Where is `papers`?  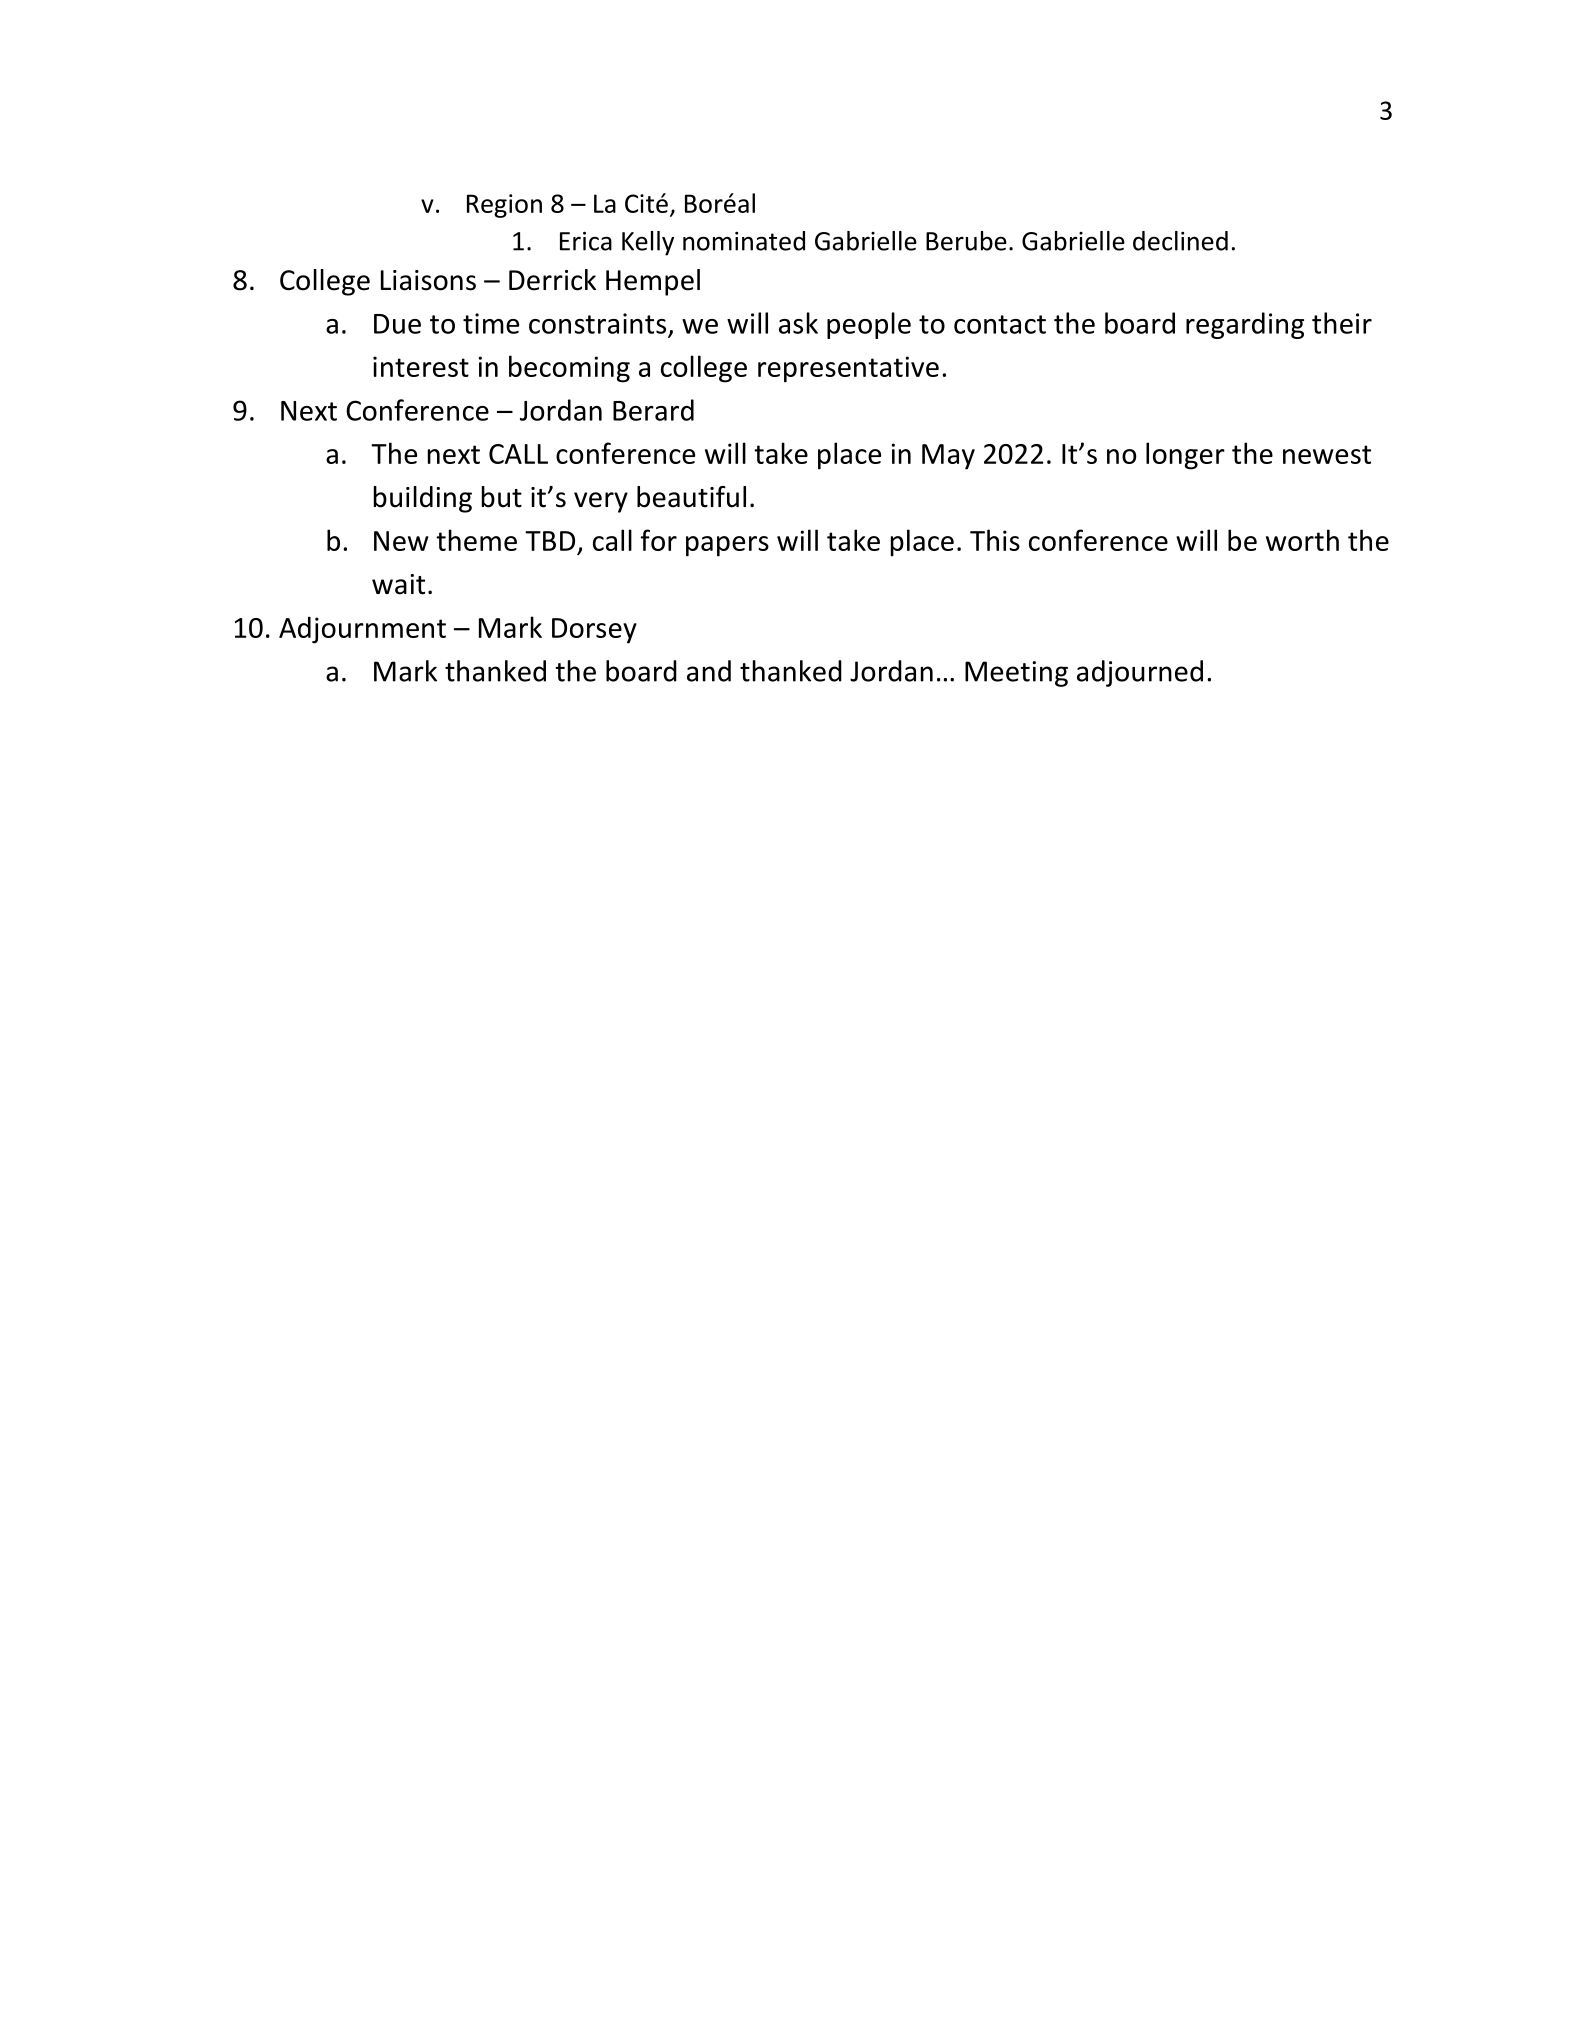
papers is located at coordinates (727, 546).
